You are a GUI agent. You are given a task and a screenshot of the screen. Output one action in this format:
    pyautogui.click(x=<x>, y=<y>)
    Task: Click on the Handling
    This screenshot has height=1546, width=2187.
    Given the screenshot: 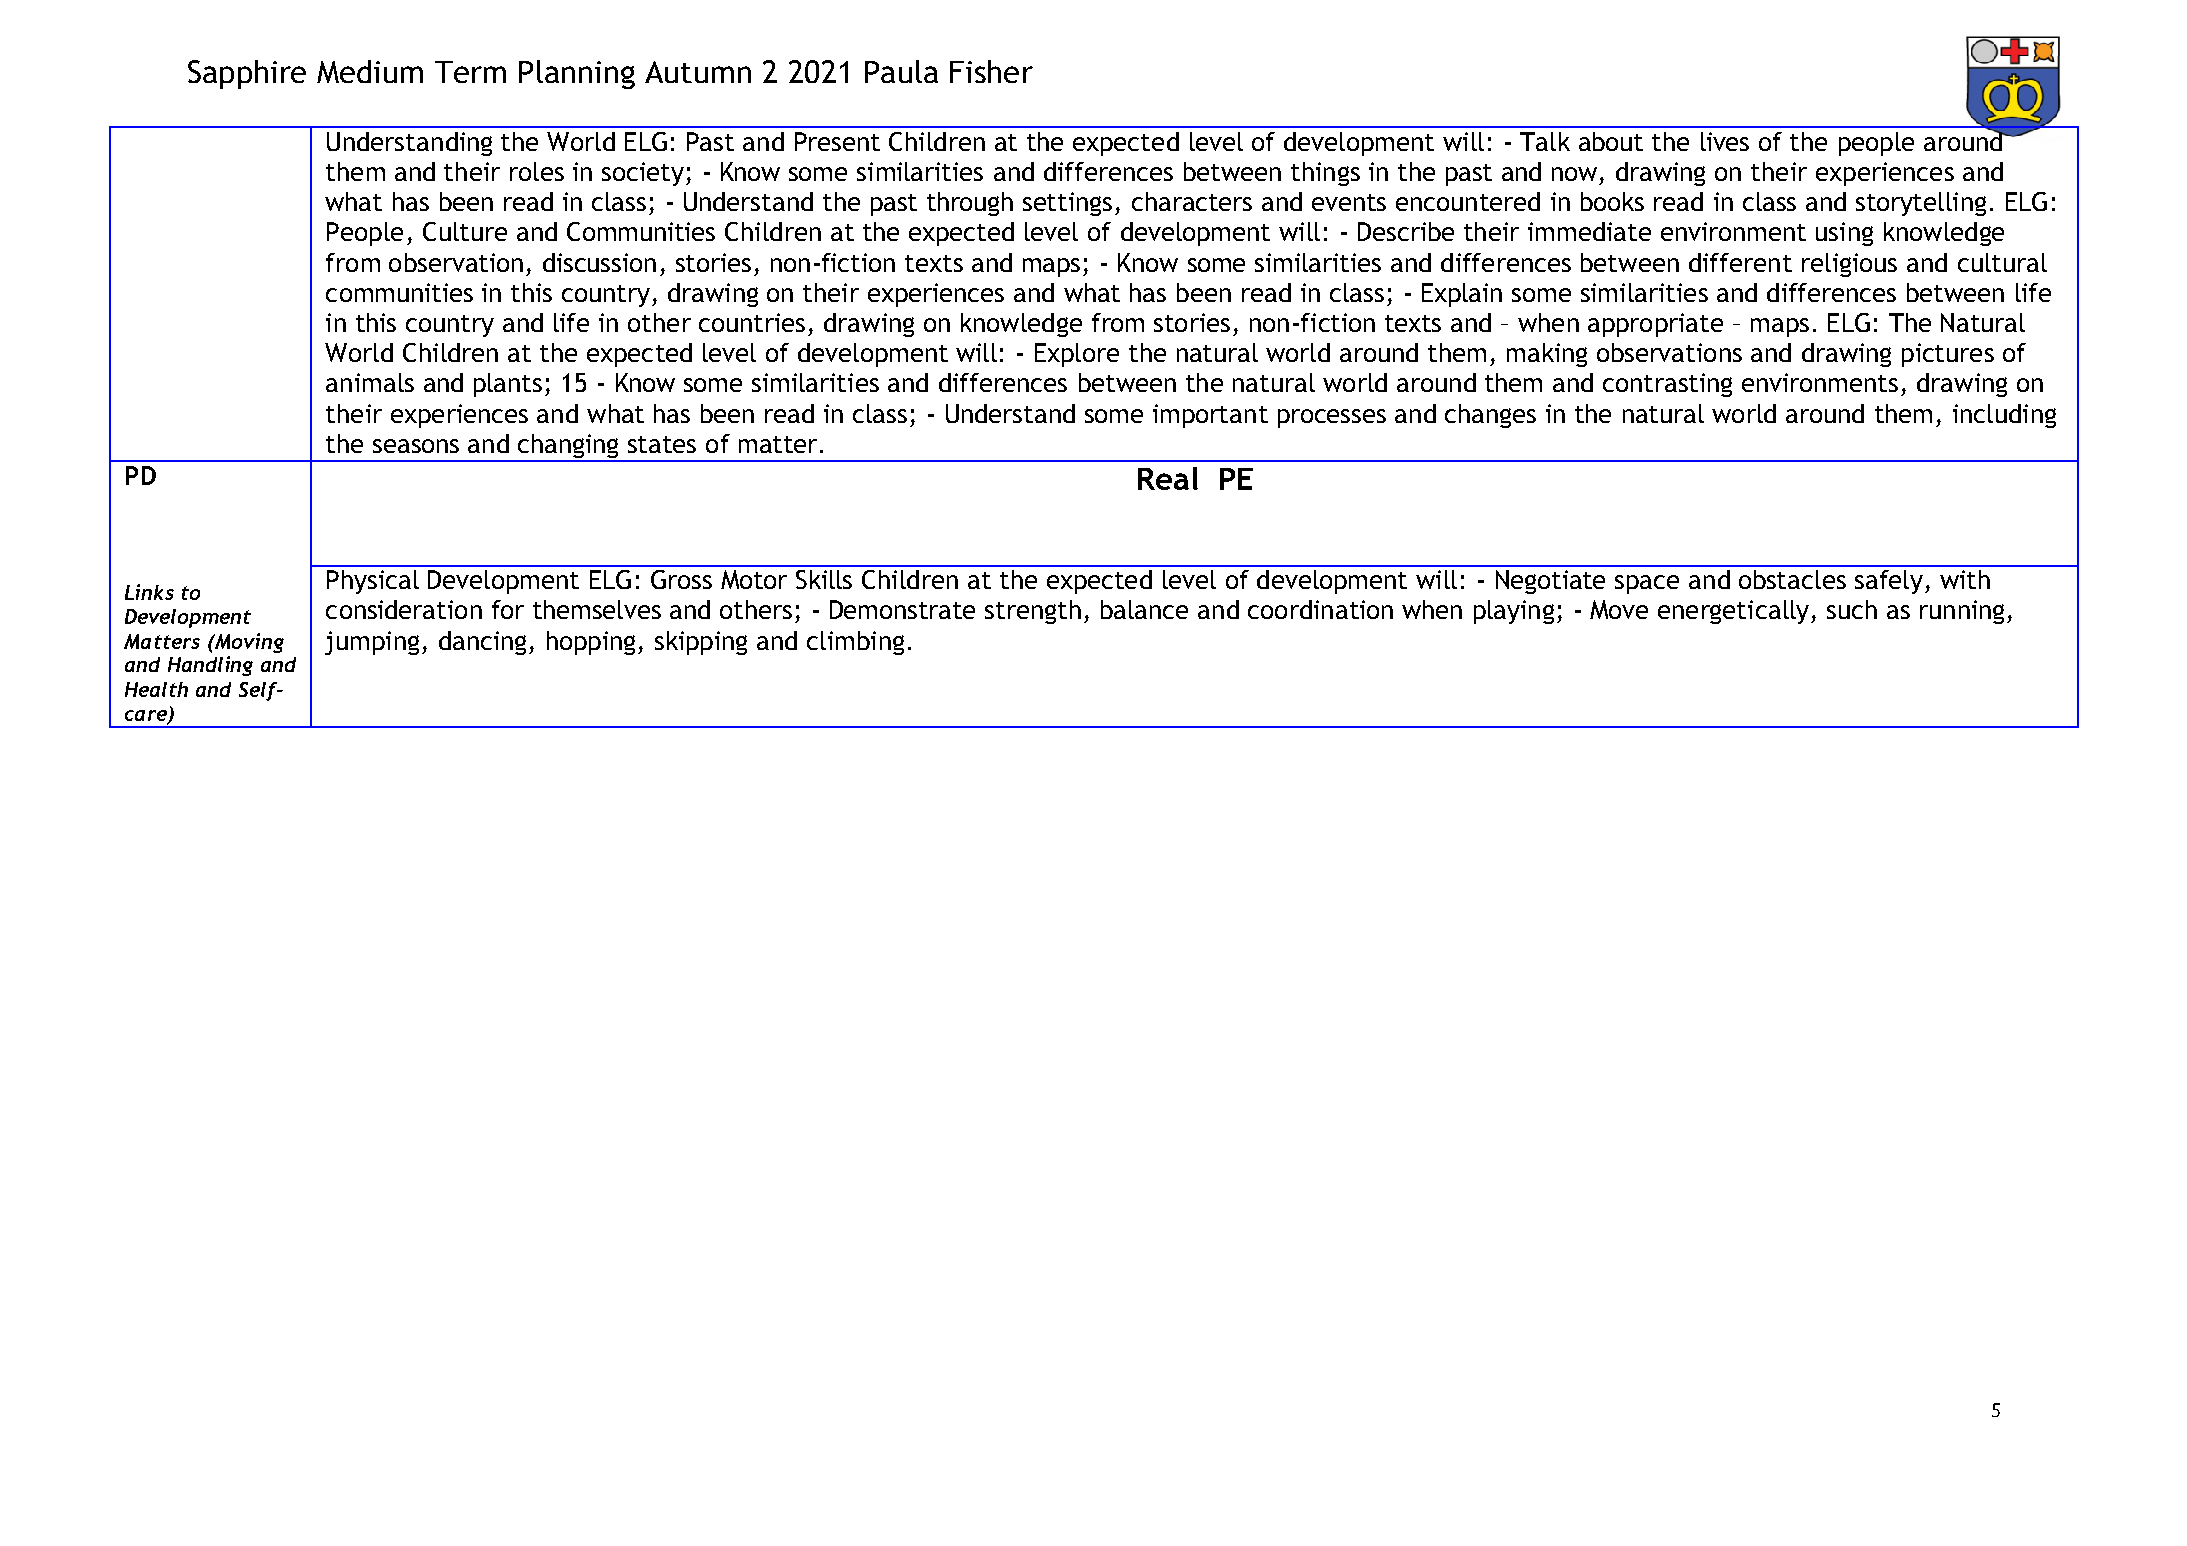 What is the action you would take?
    pyautogui.click(x=210, y=666)
